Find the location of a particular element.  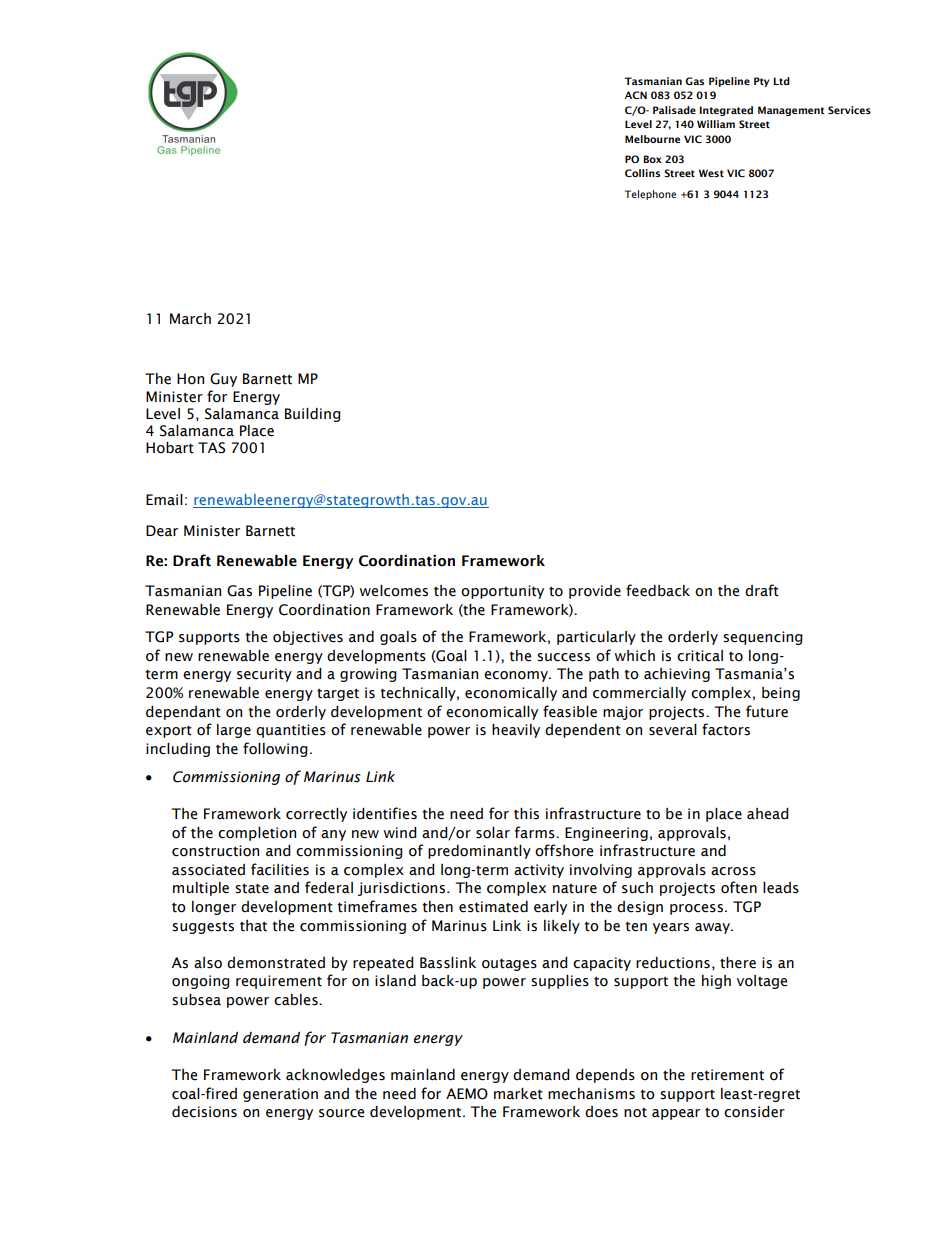

Building is located at coordinates (313, 415).
